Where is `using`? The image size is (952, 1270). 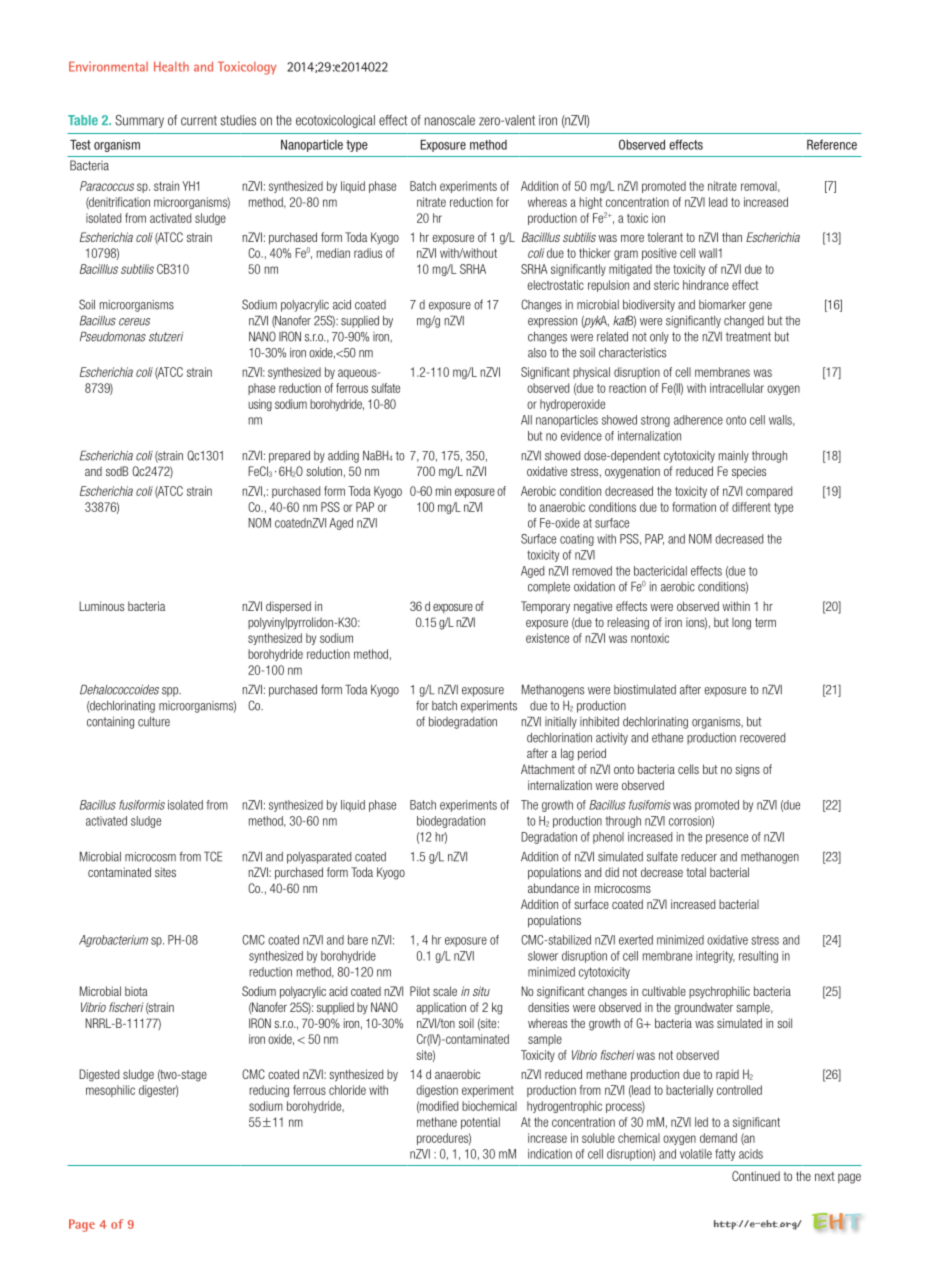 using is located at coordinates (260, 405).
